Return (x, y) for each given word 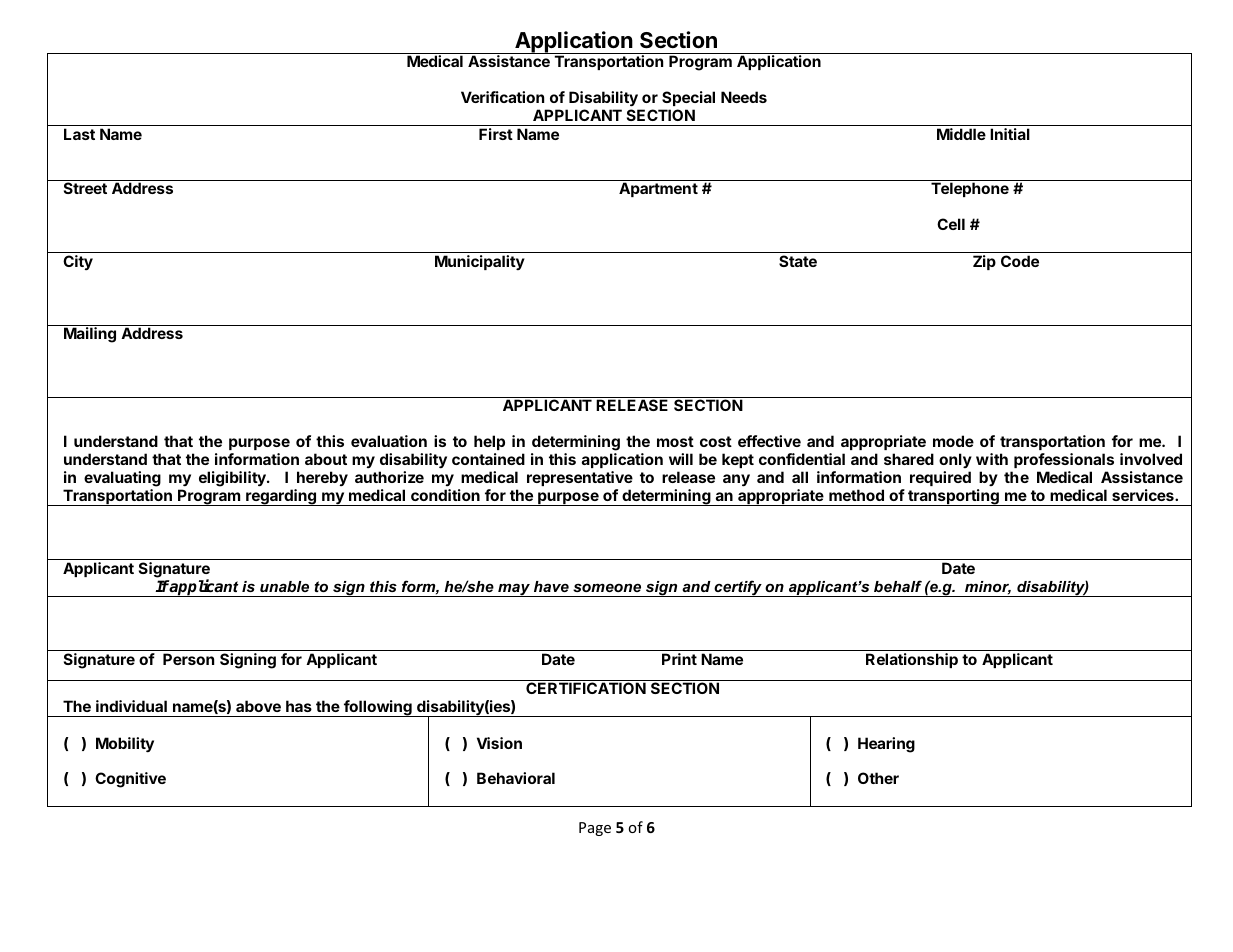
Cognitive (130, 780)
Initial (1010, 134)
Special (688, 98)
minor (988, 588)
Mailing (90, 335)
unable (284, 586)
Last (79, 134)
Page (595, 829)
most (675, 441)
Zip (984, 262)
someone (607, 587)
